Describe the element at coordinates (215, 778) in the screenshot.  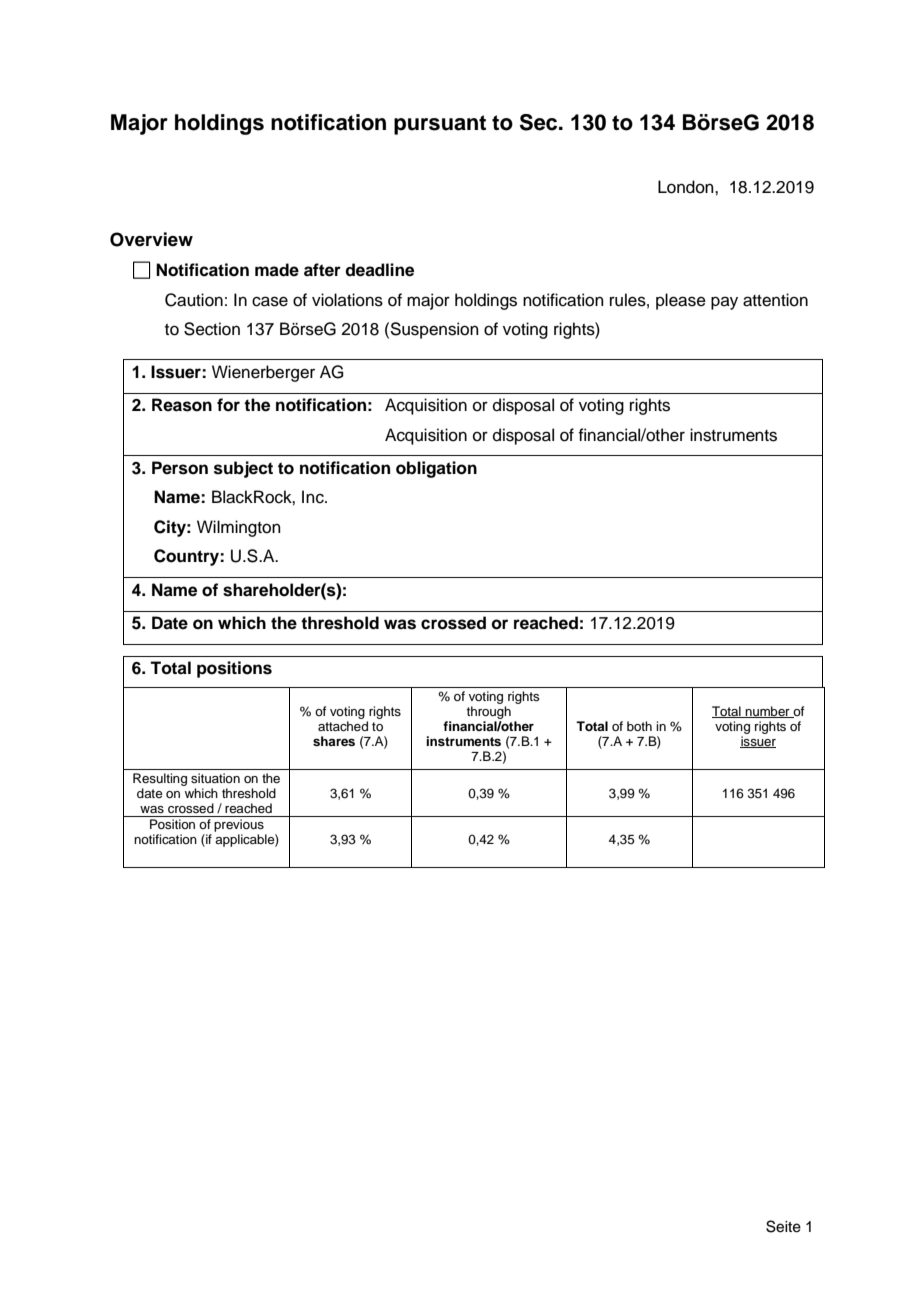
I see `situation` at that location.
